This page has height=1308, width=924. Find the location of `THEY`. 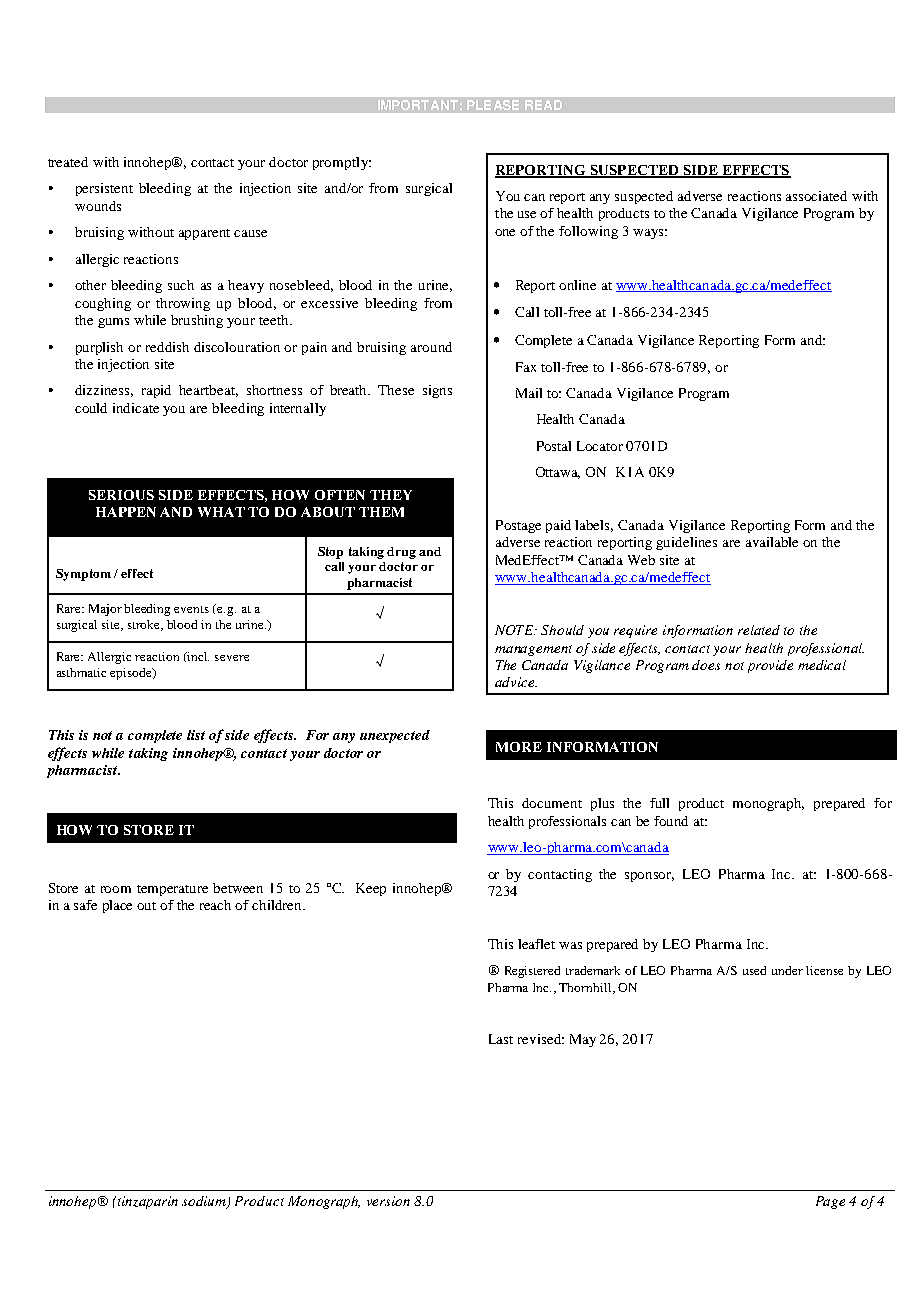

THEY is located at coordinates (391, 495).
